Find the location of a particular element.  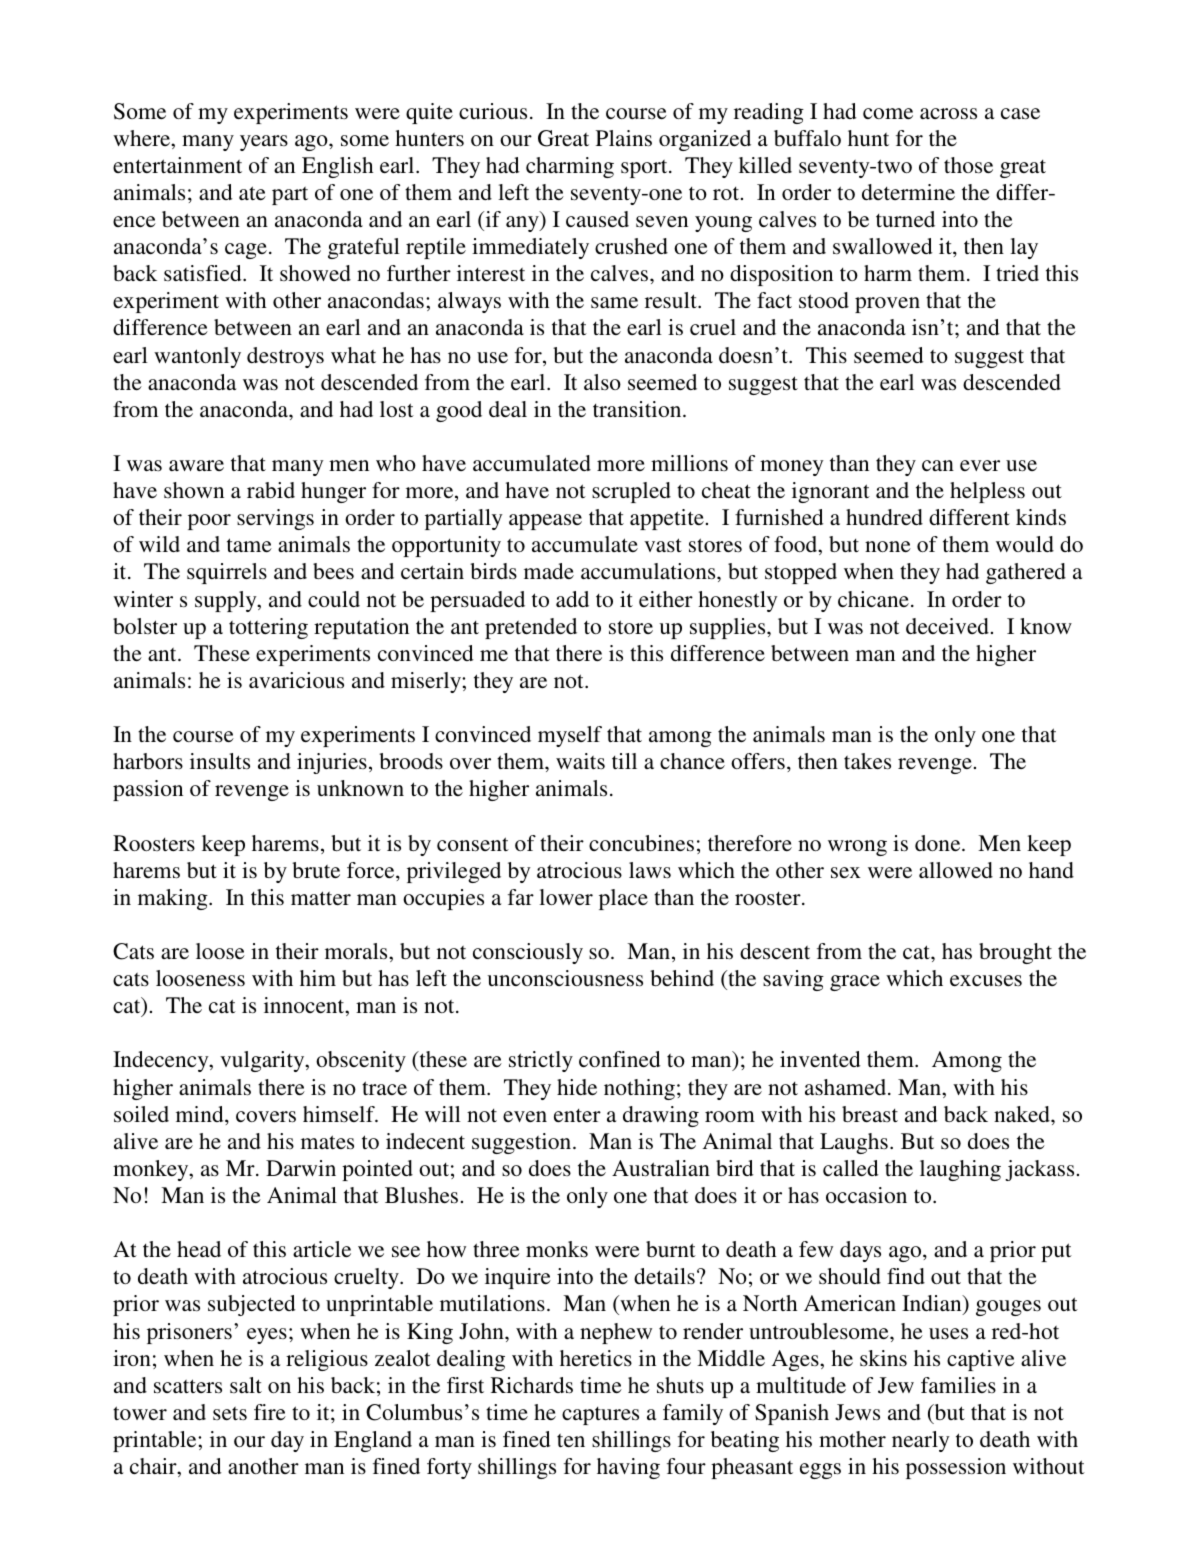

those is located at coordinates (968, 165).
